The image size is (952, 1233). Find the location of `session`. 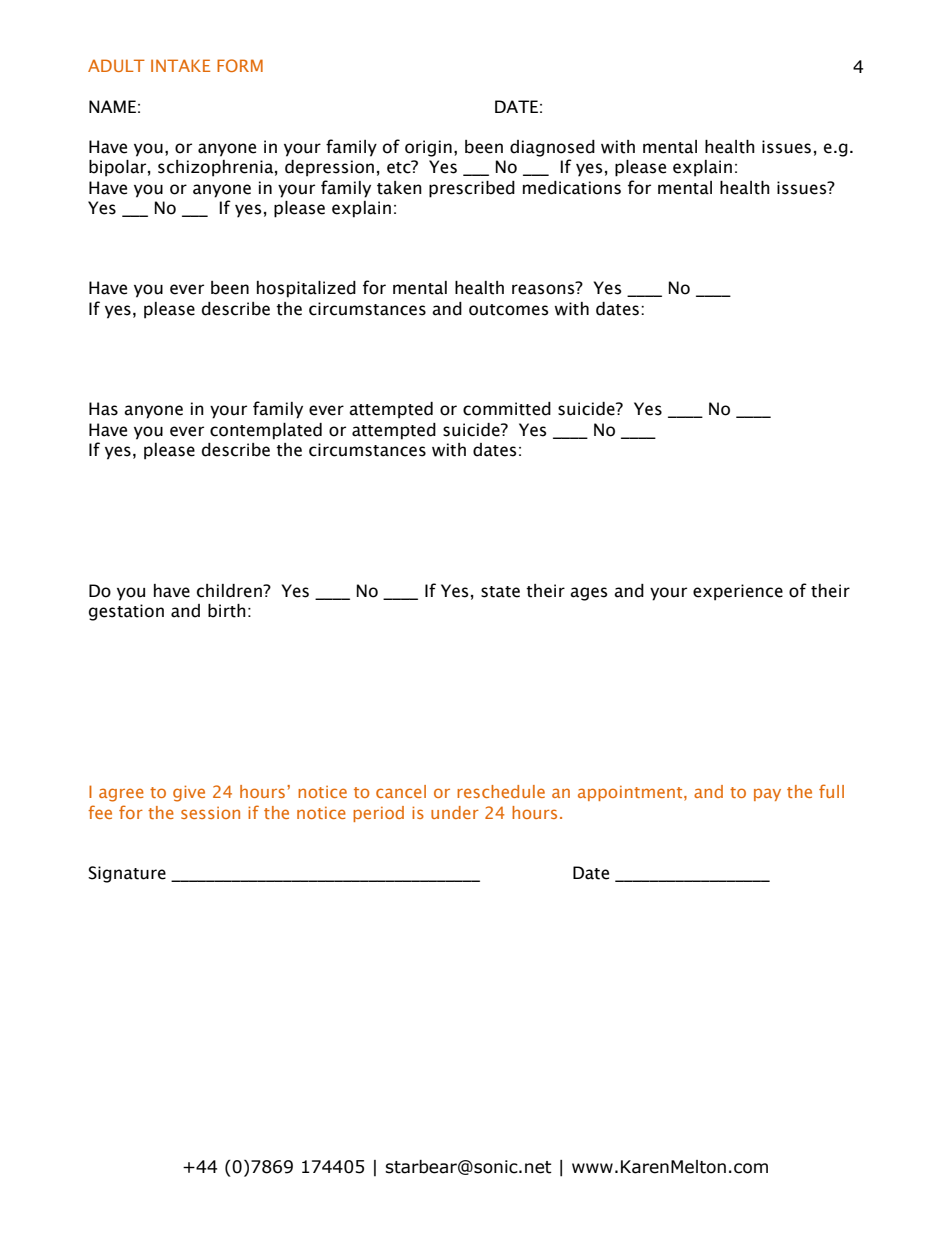

session is located at coordinates (210, 813).
